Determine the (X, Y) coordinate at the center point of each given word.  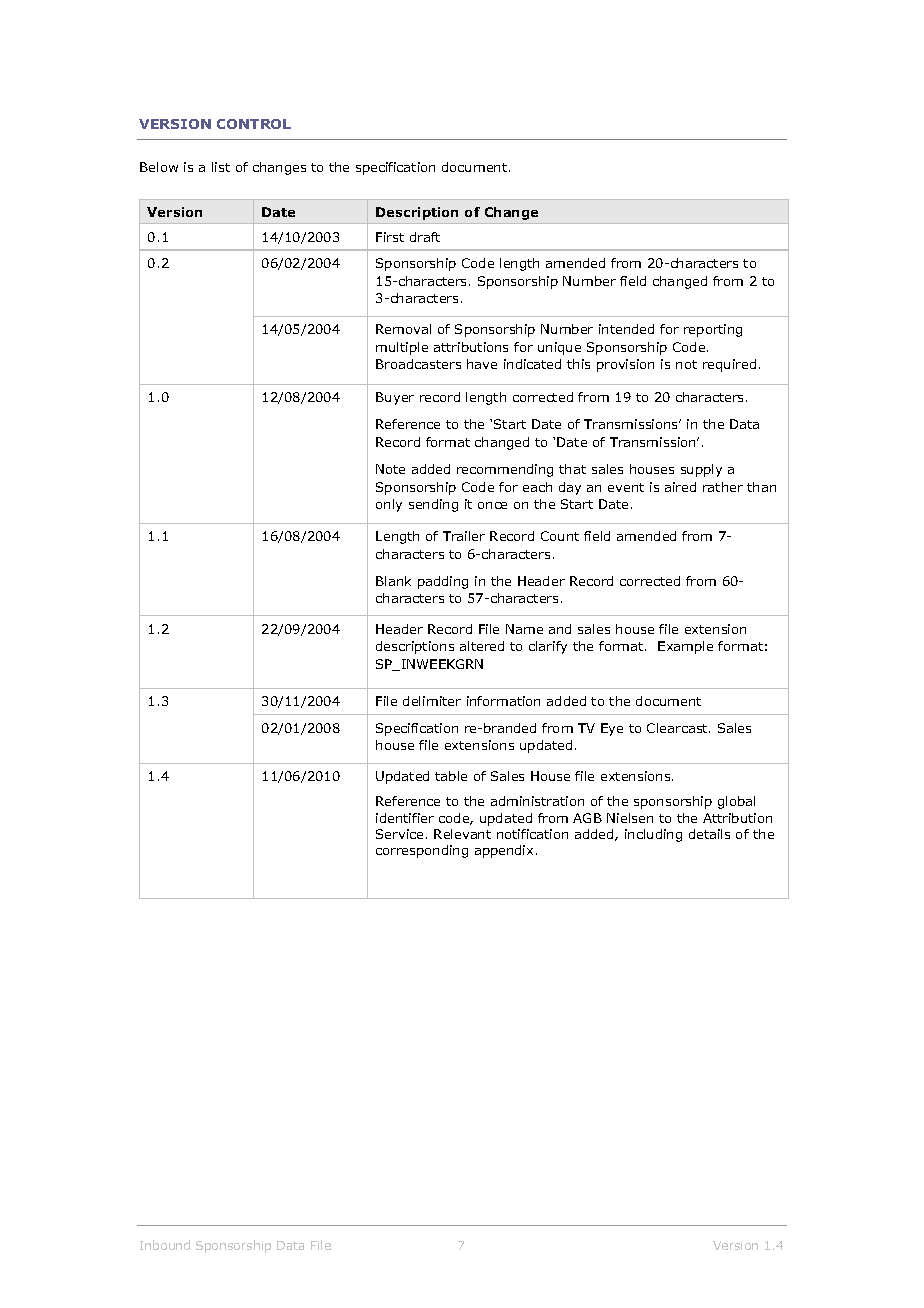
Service (399, 834)
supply (701, 470)
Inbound (165, 1245)
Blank (393, 581)
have (482, 364)
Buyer (395, 398)
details (709, 834)
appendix (504, 851)
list (221, 167)
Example (685, 647)
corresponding (422, 851)
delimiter (432, 701)
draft (425, 237)
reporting (713, 330)
